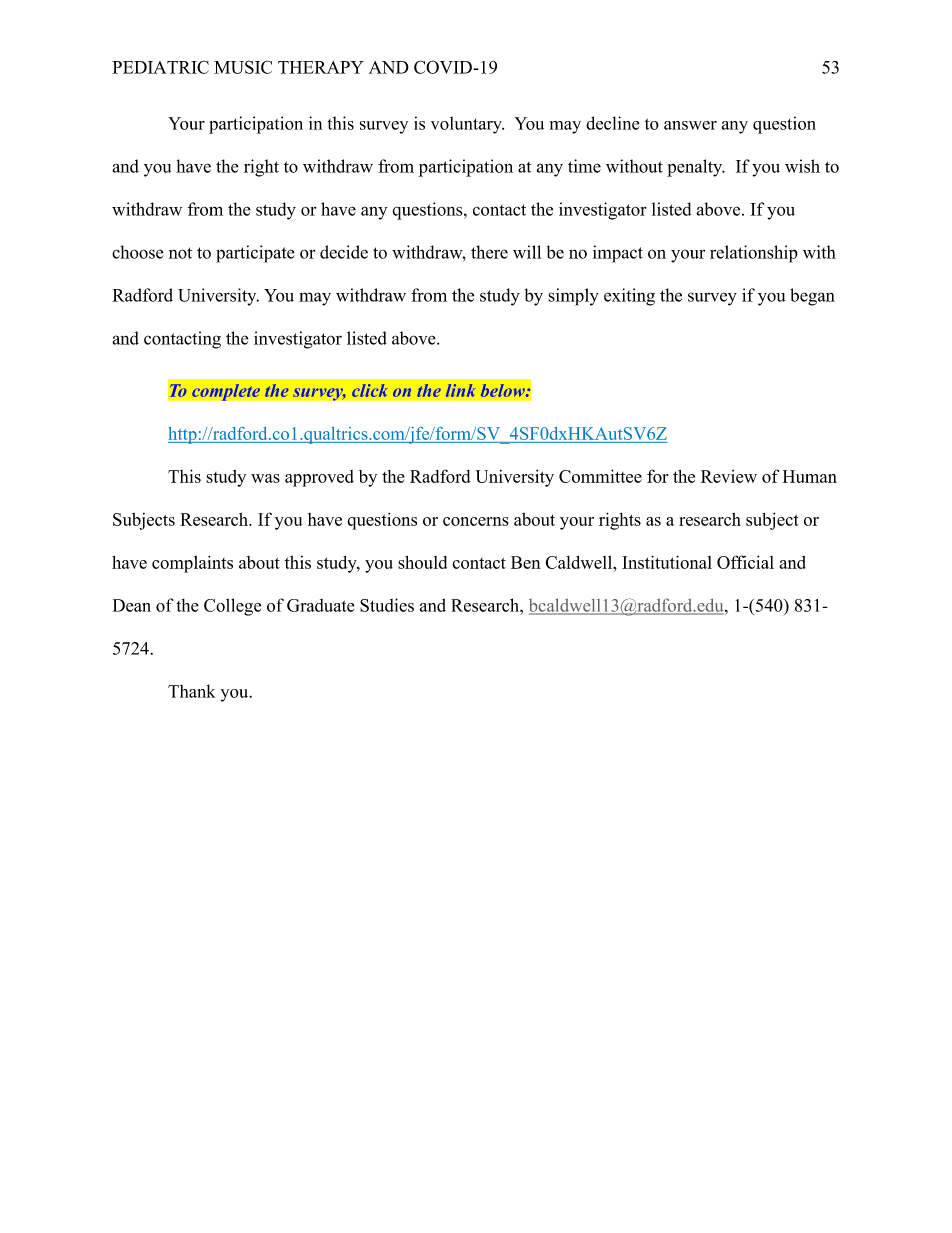 This image has width=952, height=1233. What do you see at coordinates (476, 521) in the image?
I see `concerns` at bounding box center [476, 521].
